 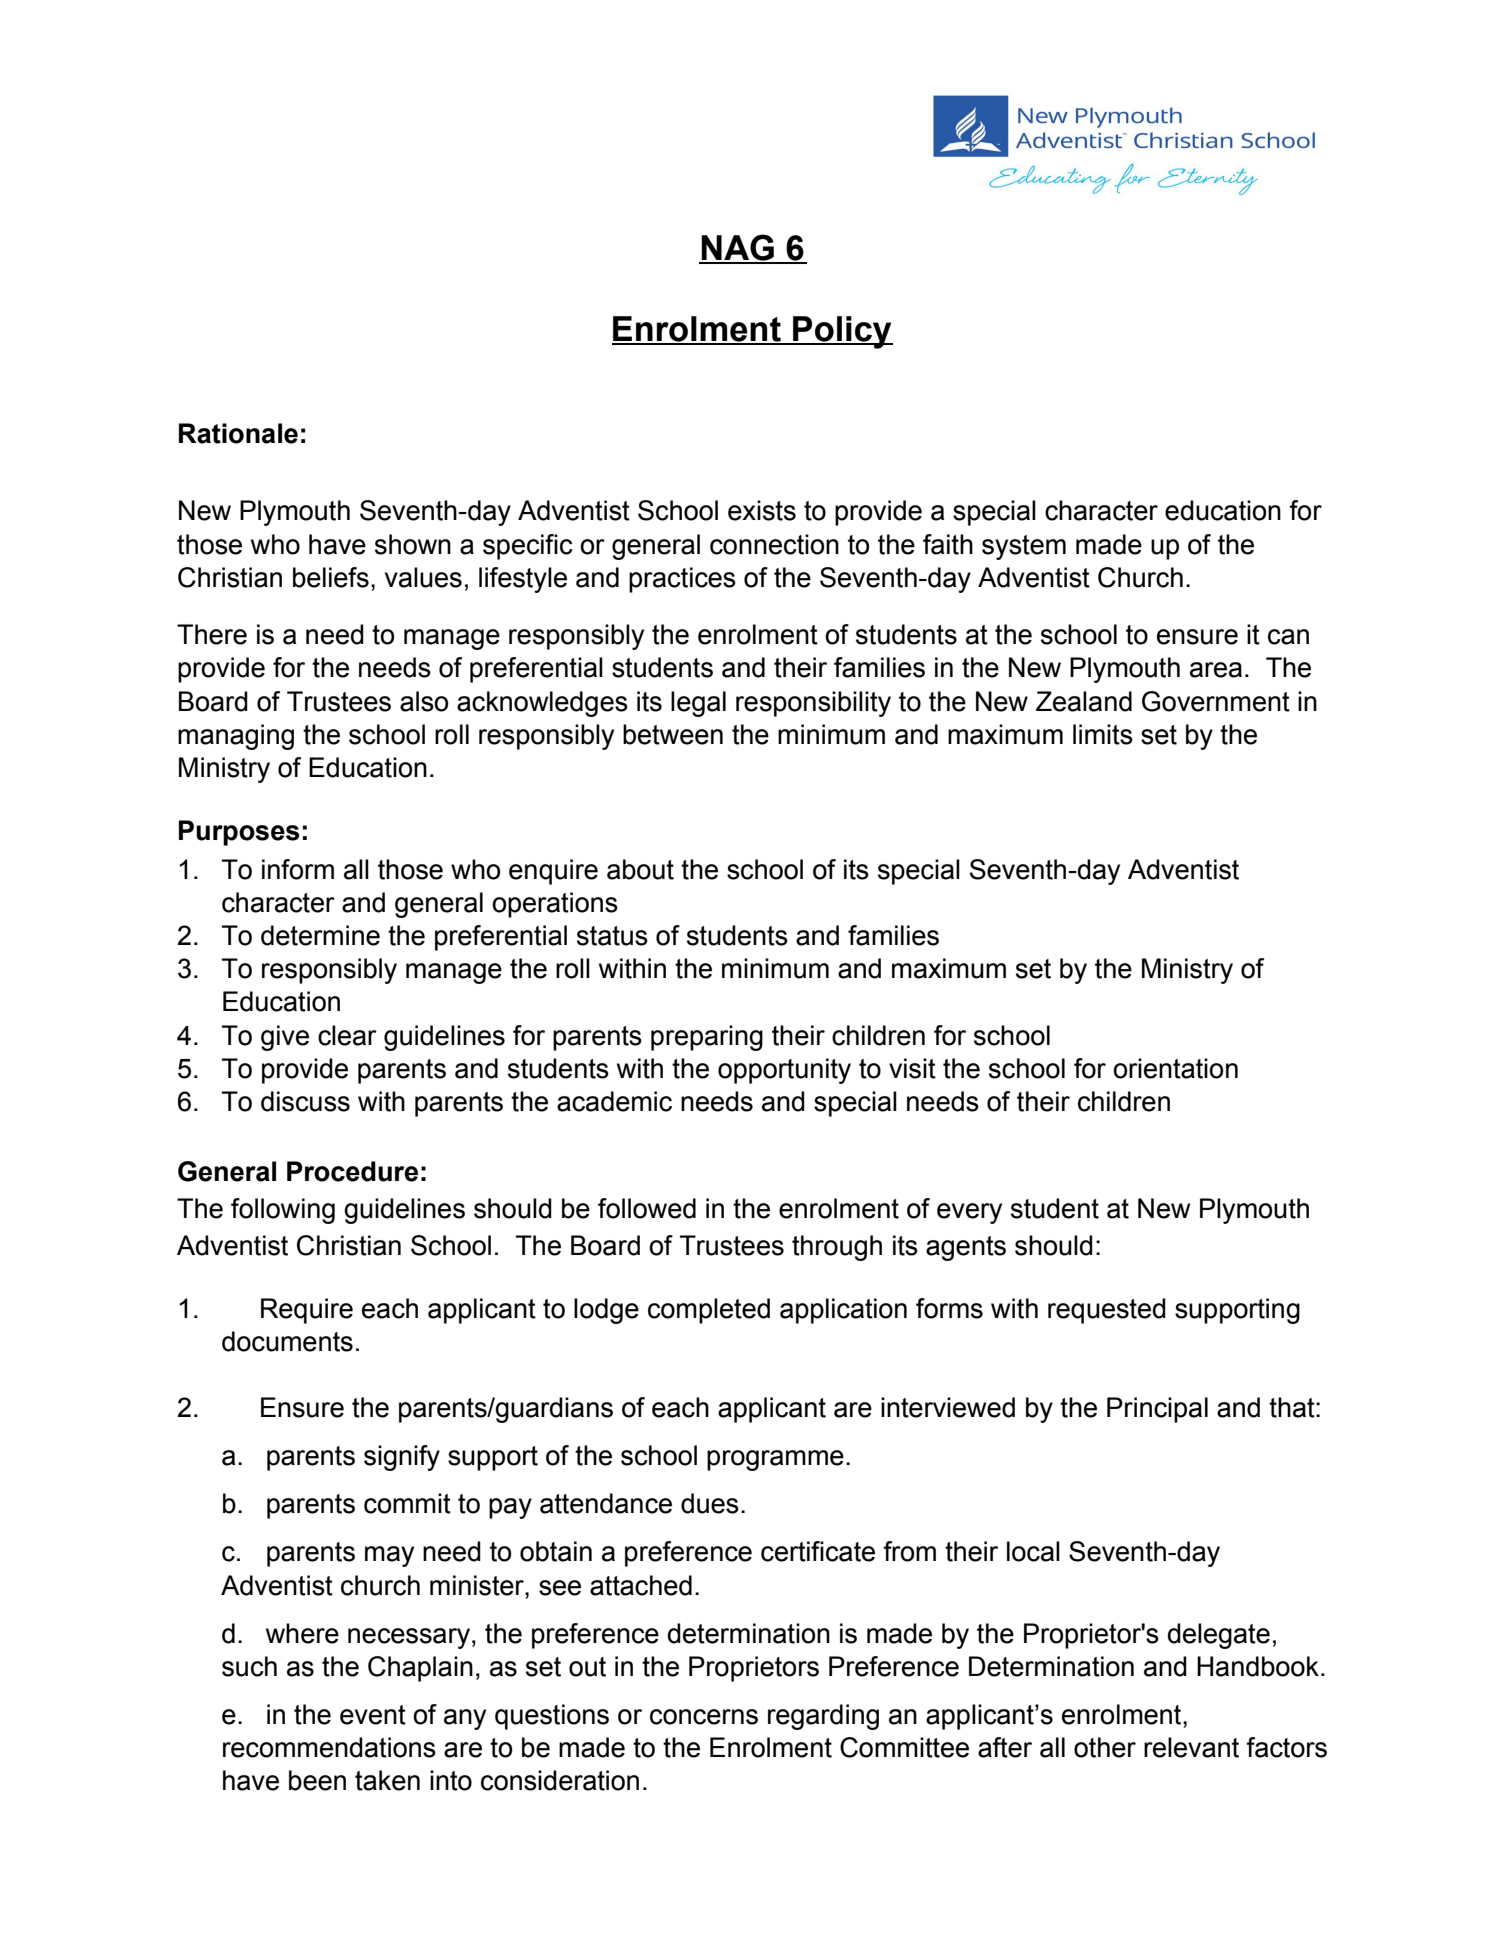 What do you see at coordinates (784, 1071) in the screenshot?
I see `opportunity` at bounding box center [784, 1071].
